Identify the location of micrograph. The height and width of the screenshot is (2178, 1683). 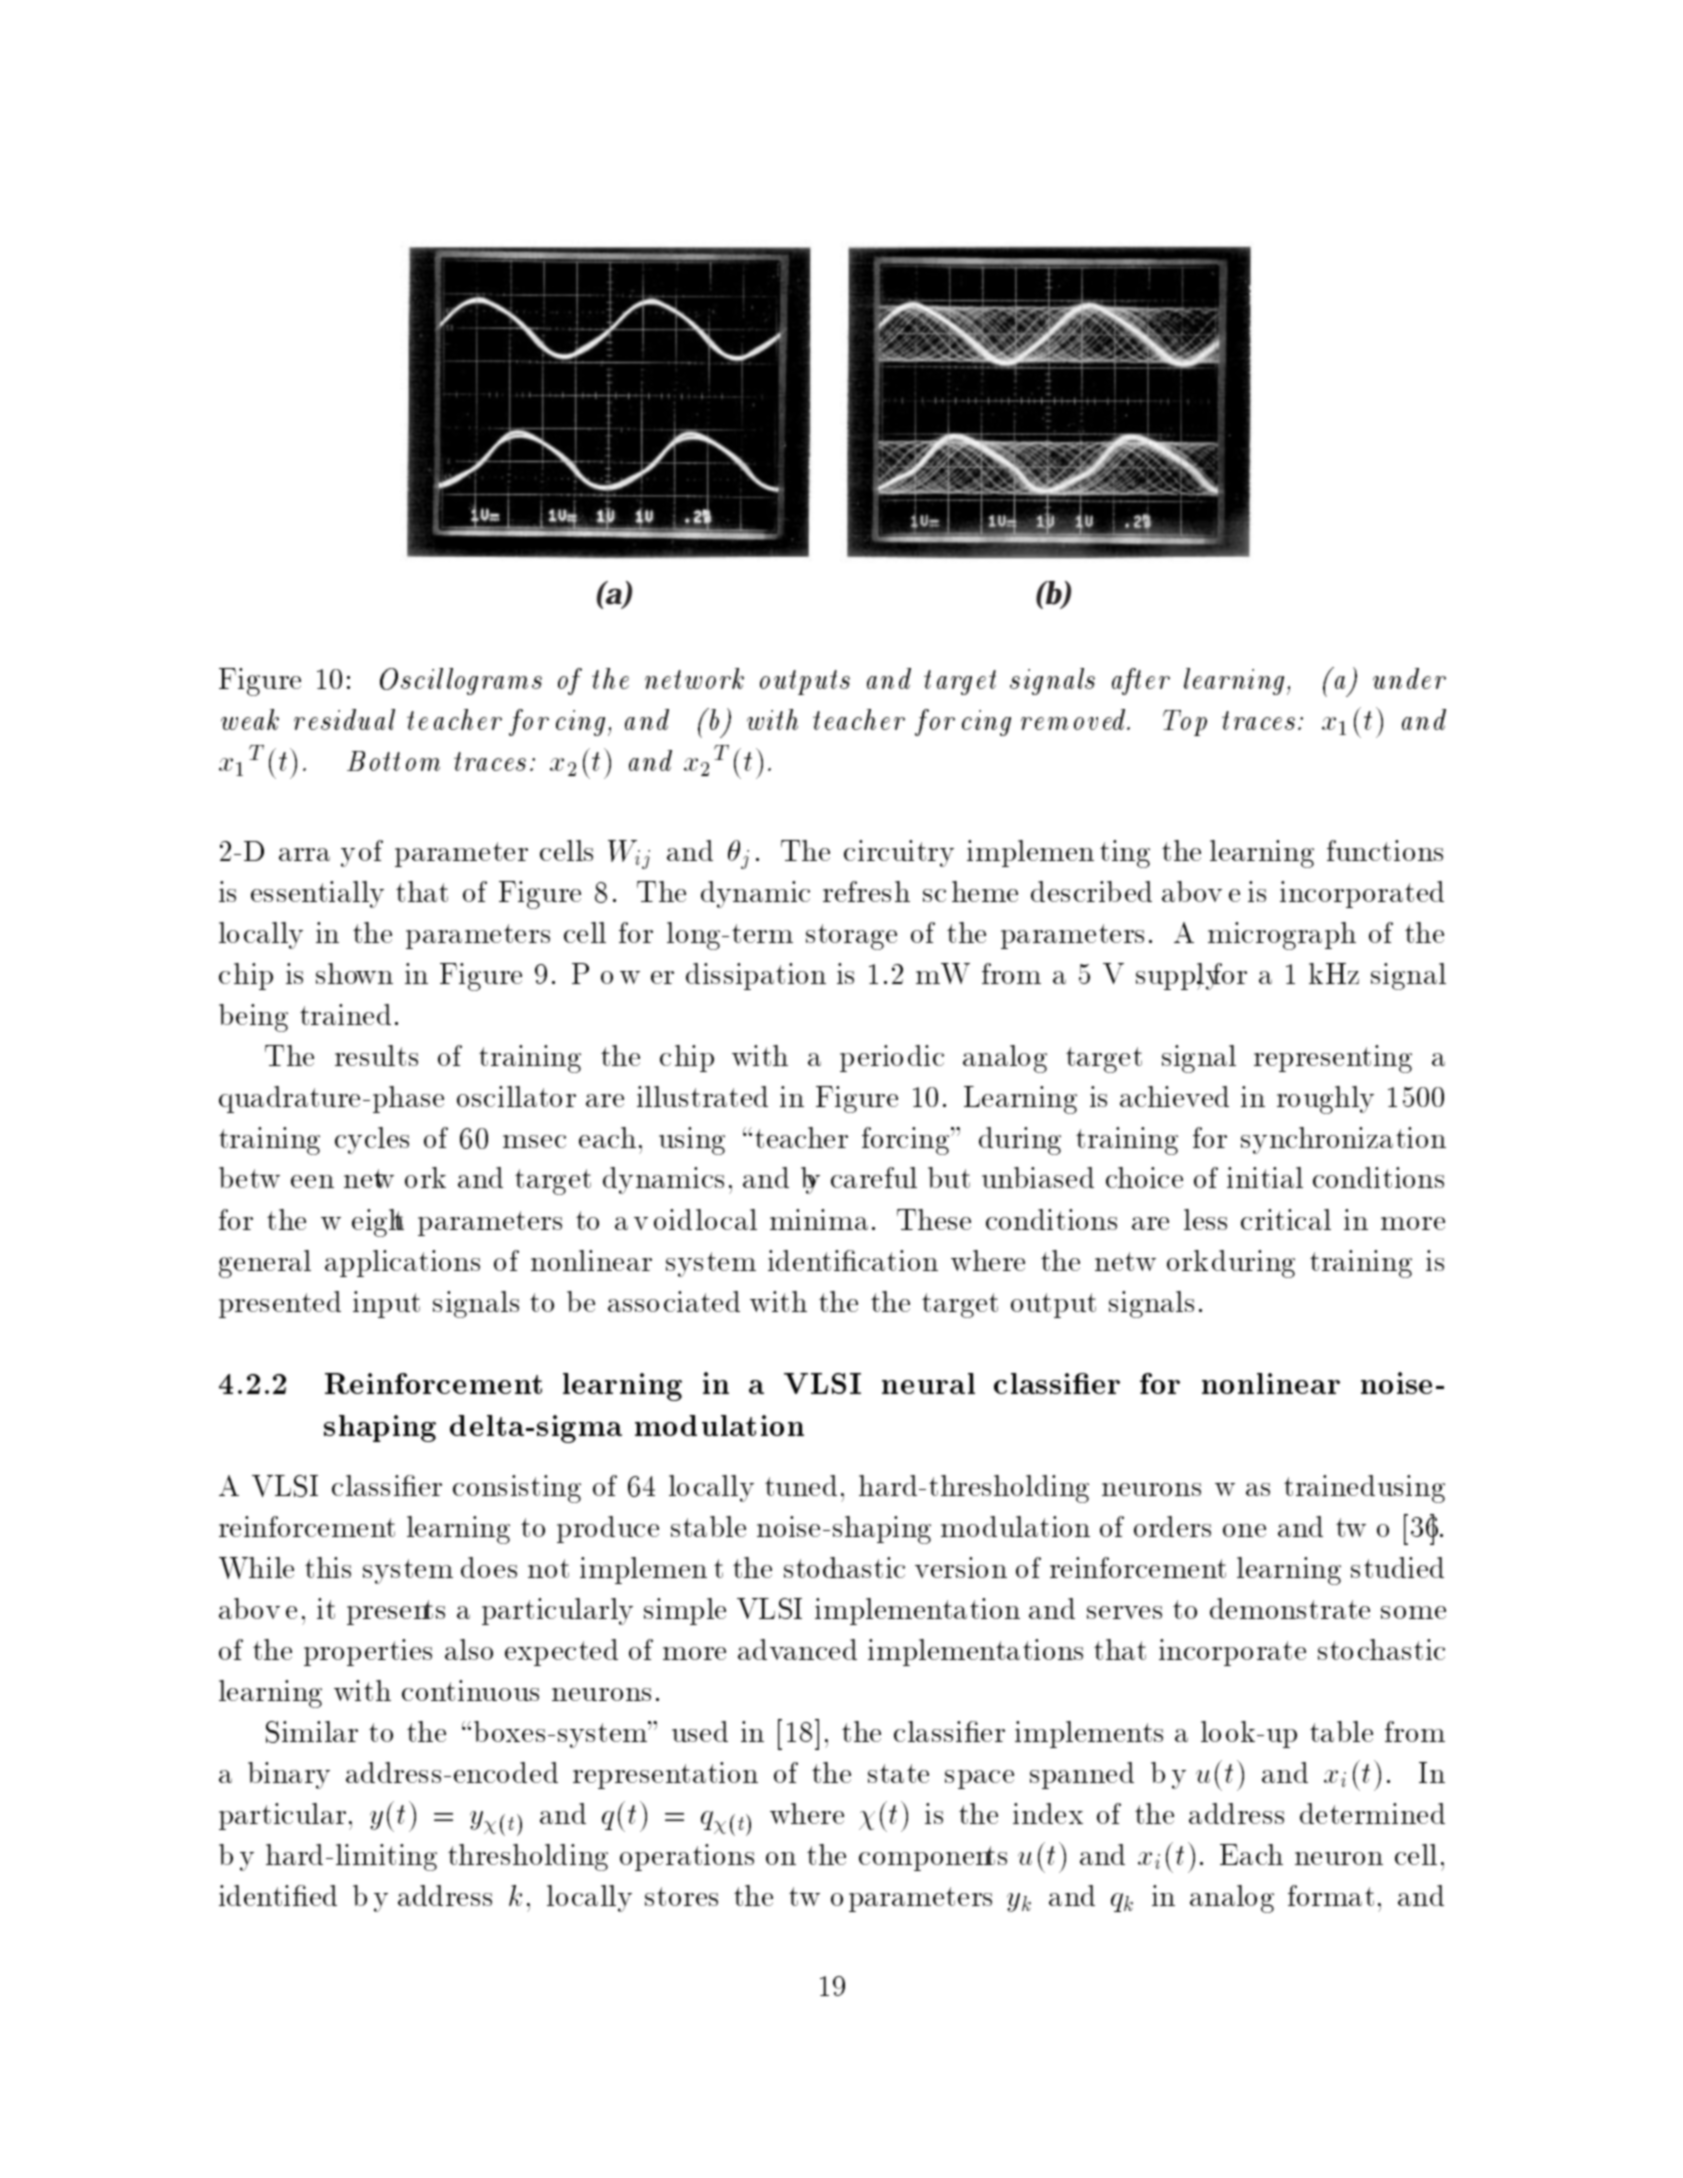
(1282, 936).
